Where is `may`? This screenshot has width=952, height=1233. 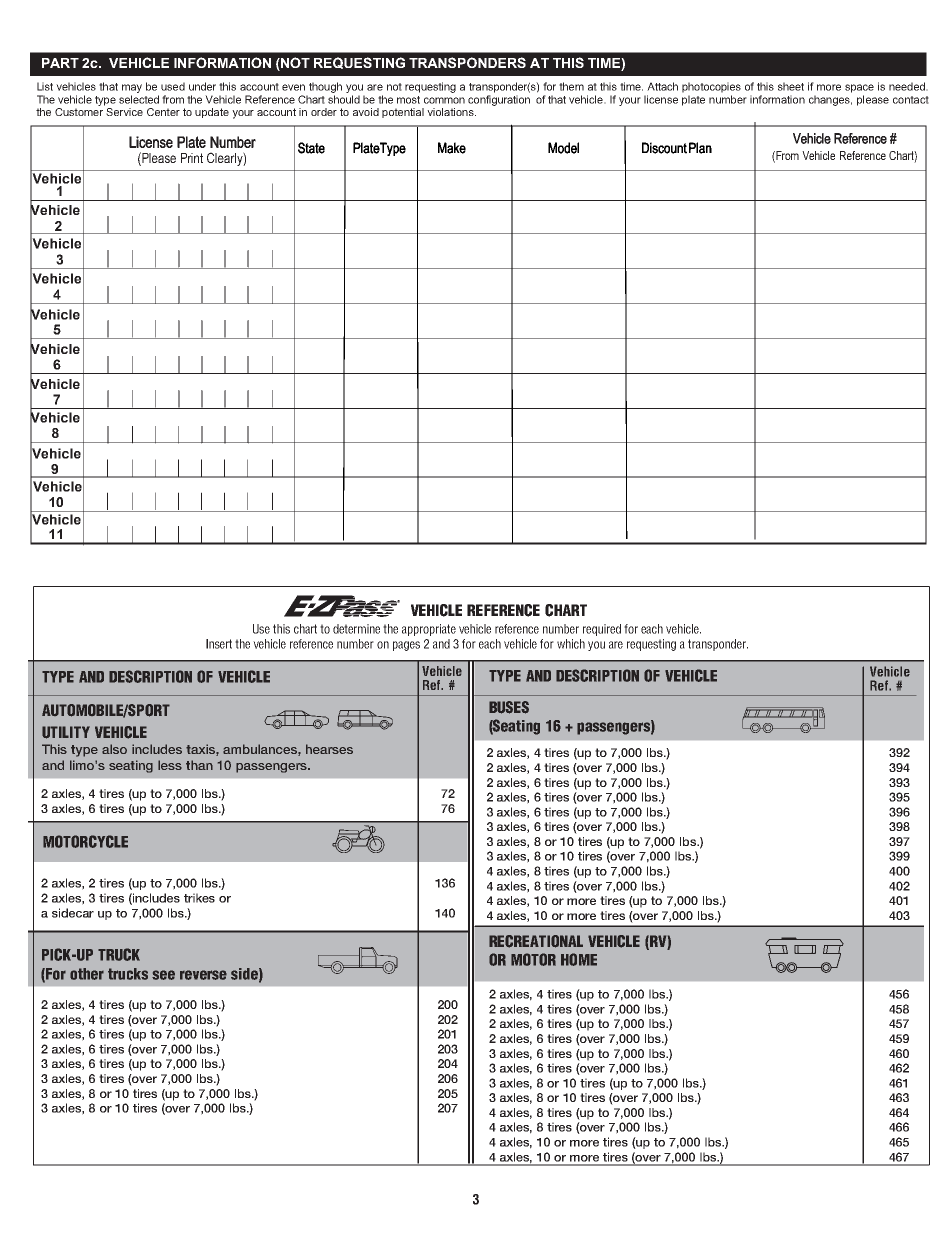
may is located at coordinates (132, 88).
